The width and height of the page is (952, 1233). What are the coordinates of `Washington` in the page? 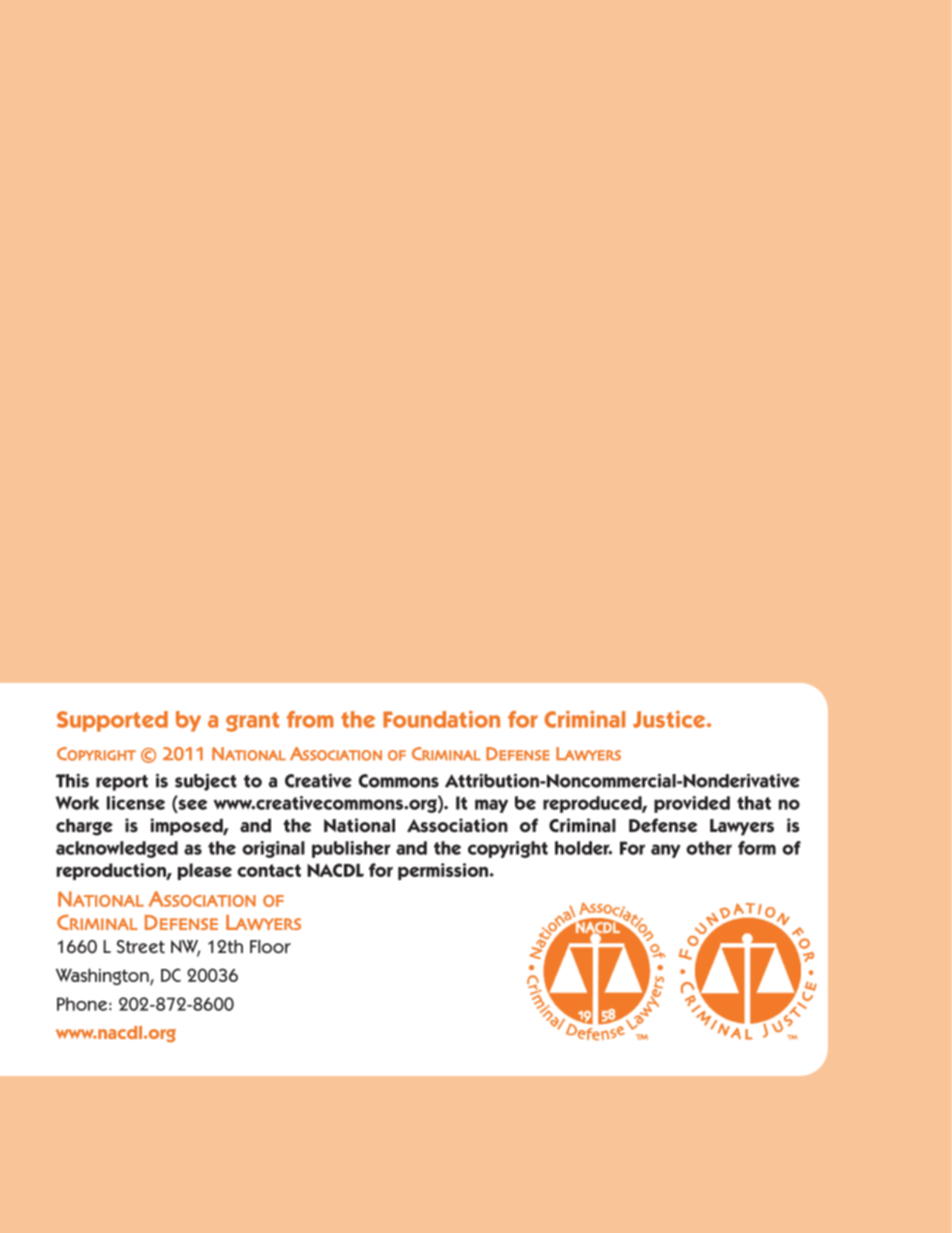 It's located at (103, 977).
